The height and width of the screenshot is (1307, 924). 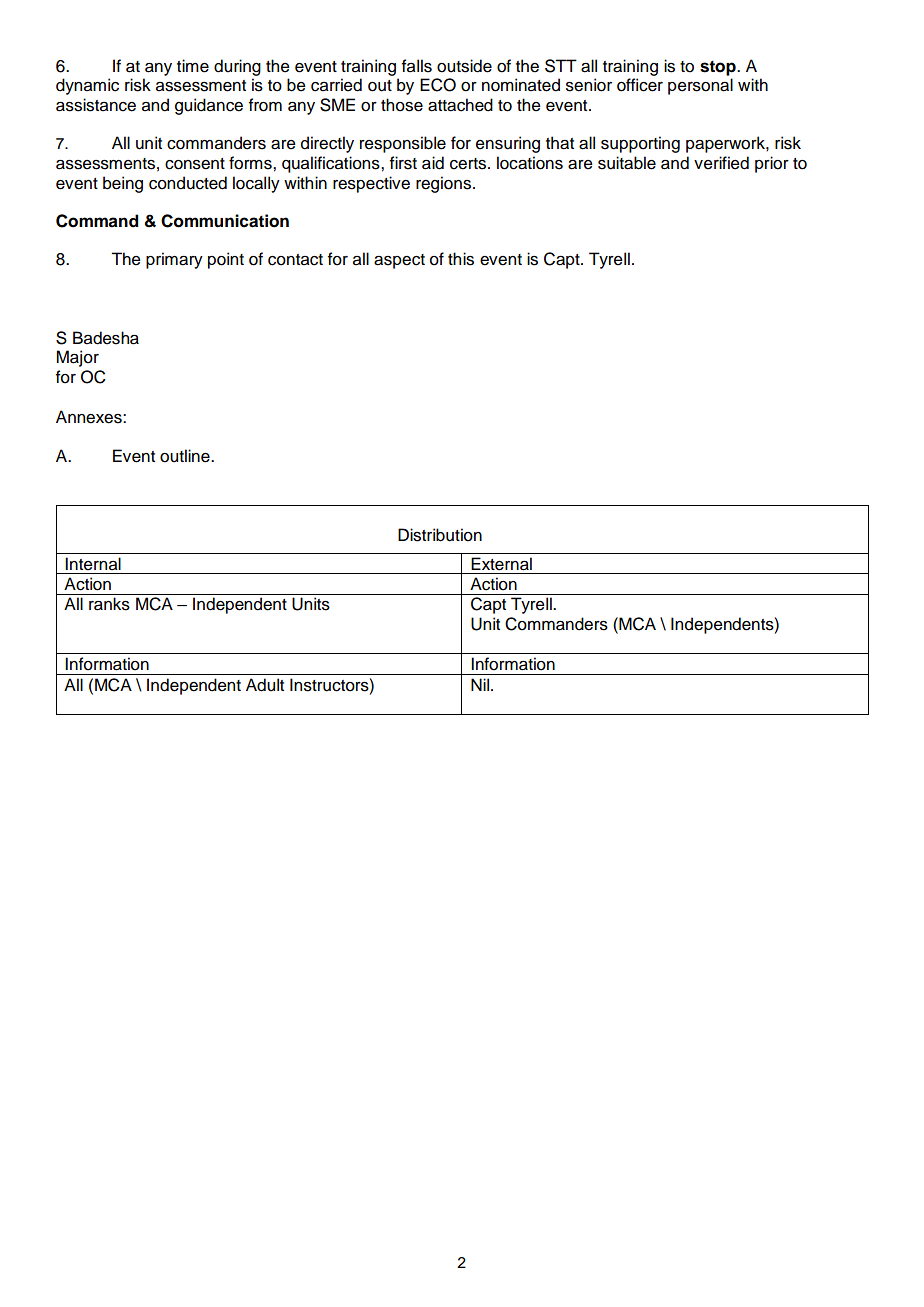 I want to click on ECO, so click(x=438, y=85).
